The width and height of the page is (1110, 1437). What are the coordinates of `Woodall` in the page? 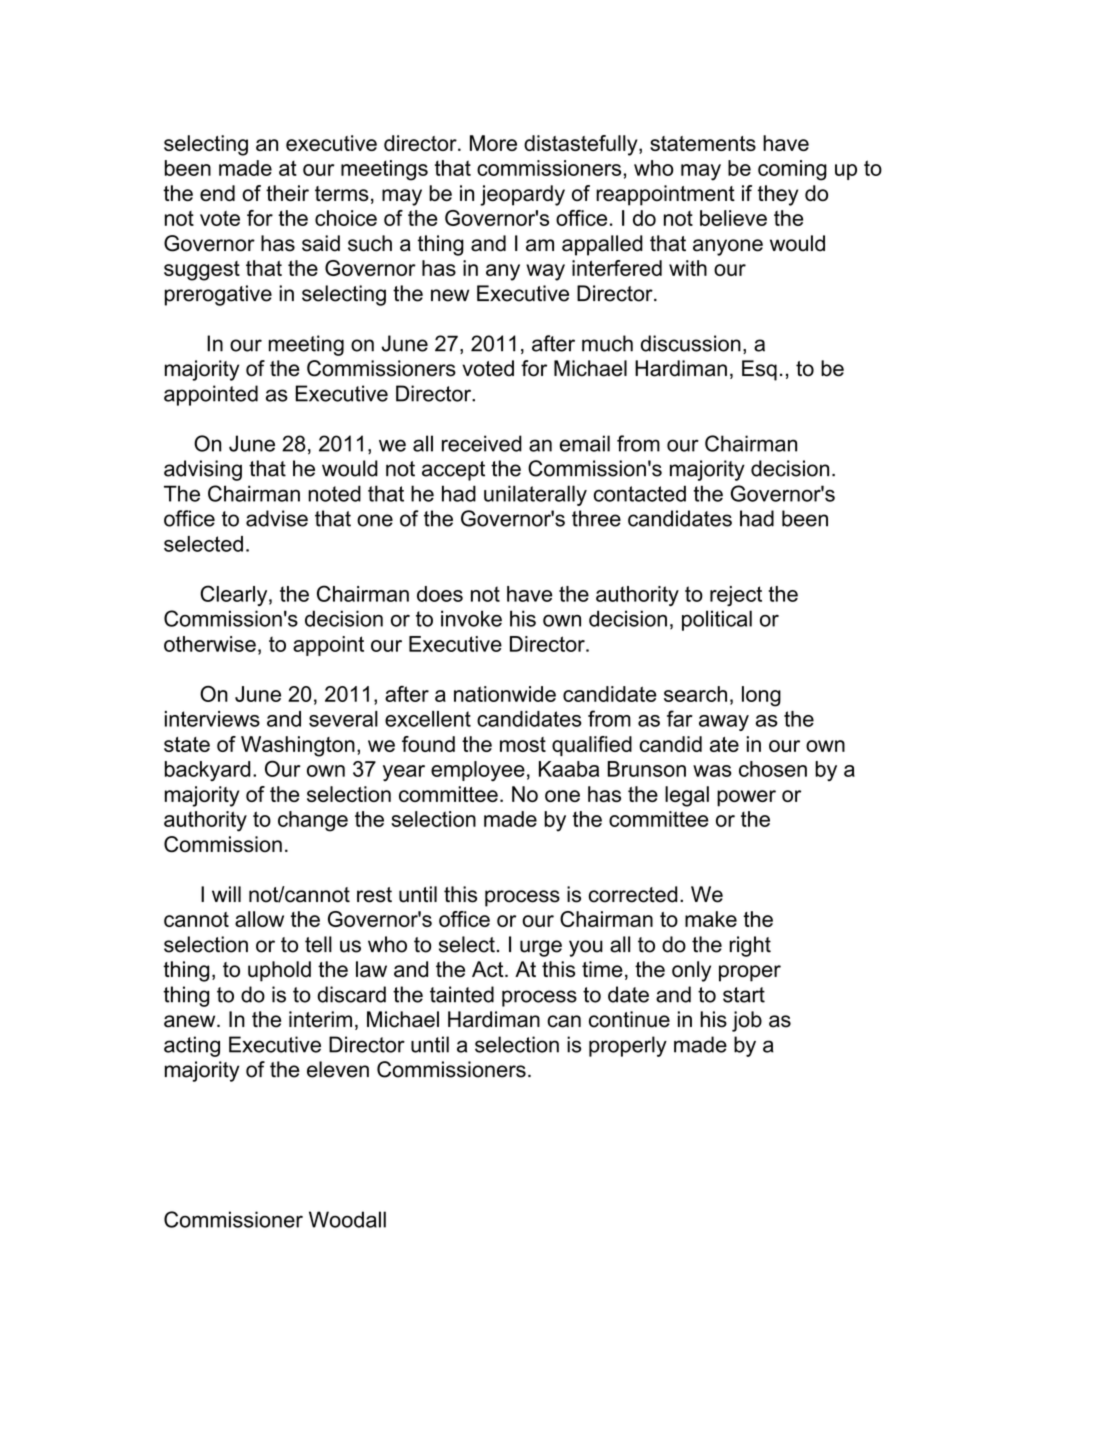 It's located at (347, 1219).
